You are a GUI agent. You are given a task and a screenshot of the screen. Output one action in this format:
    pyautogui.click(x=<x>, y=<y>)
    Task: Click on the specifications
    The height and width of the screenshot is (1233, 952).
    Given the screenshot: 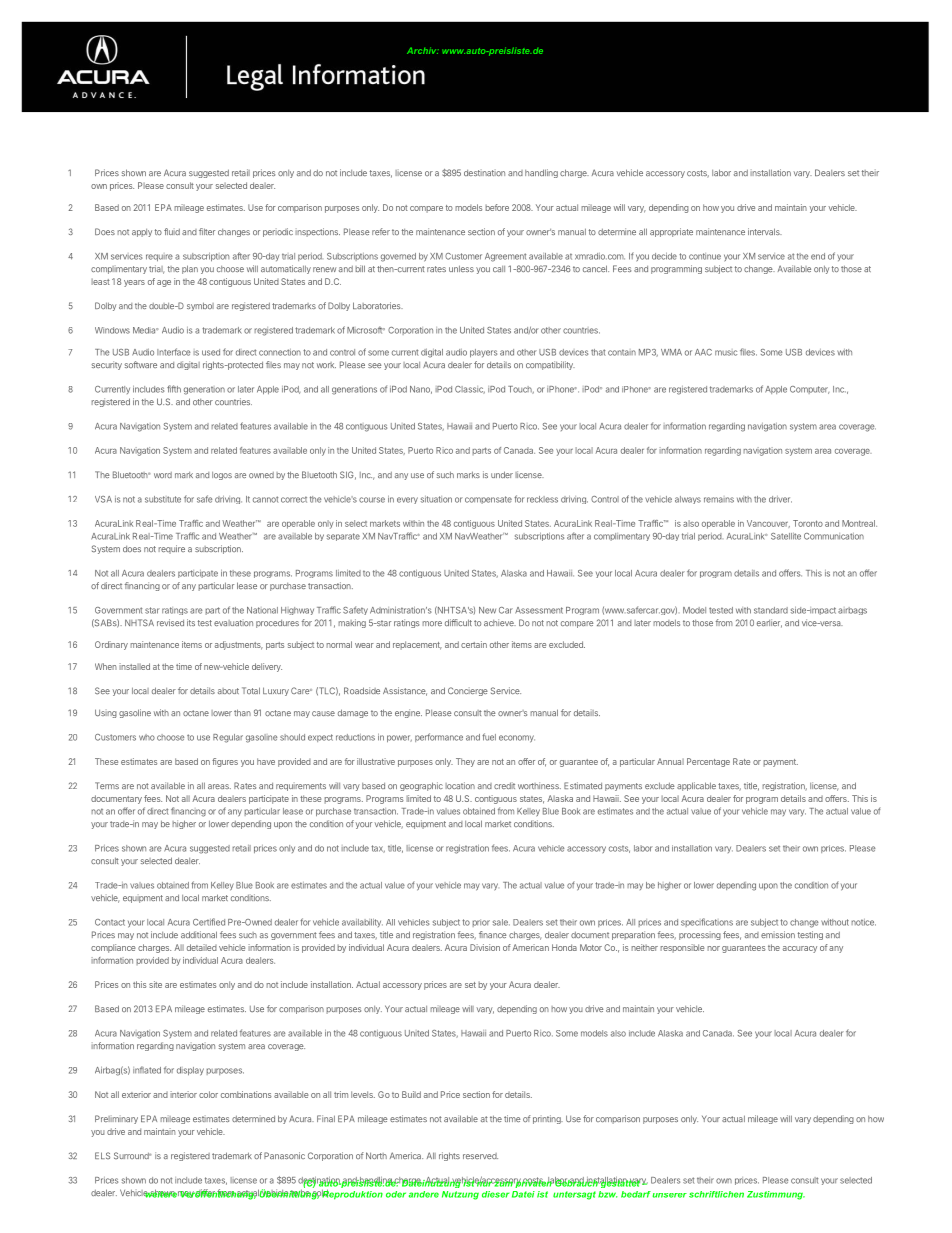 What is the action you would take?
    pyautogui.click(x=707, y=922)
